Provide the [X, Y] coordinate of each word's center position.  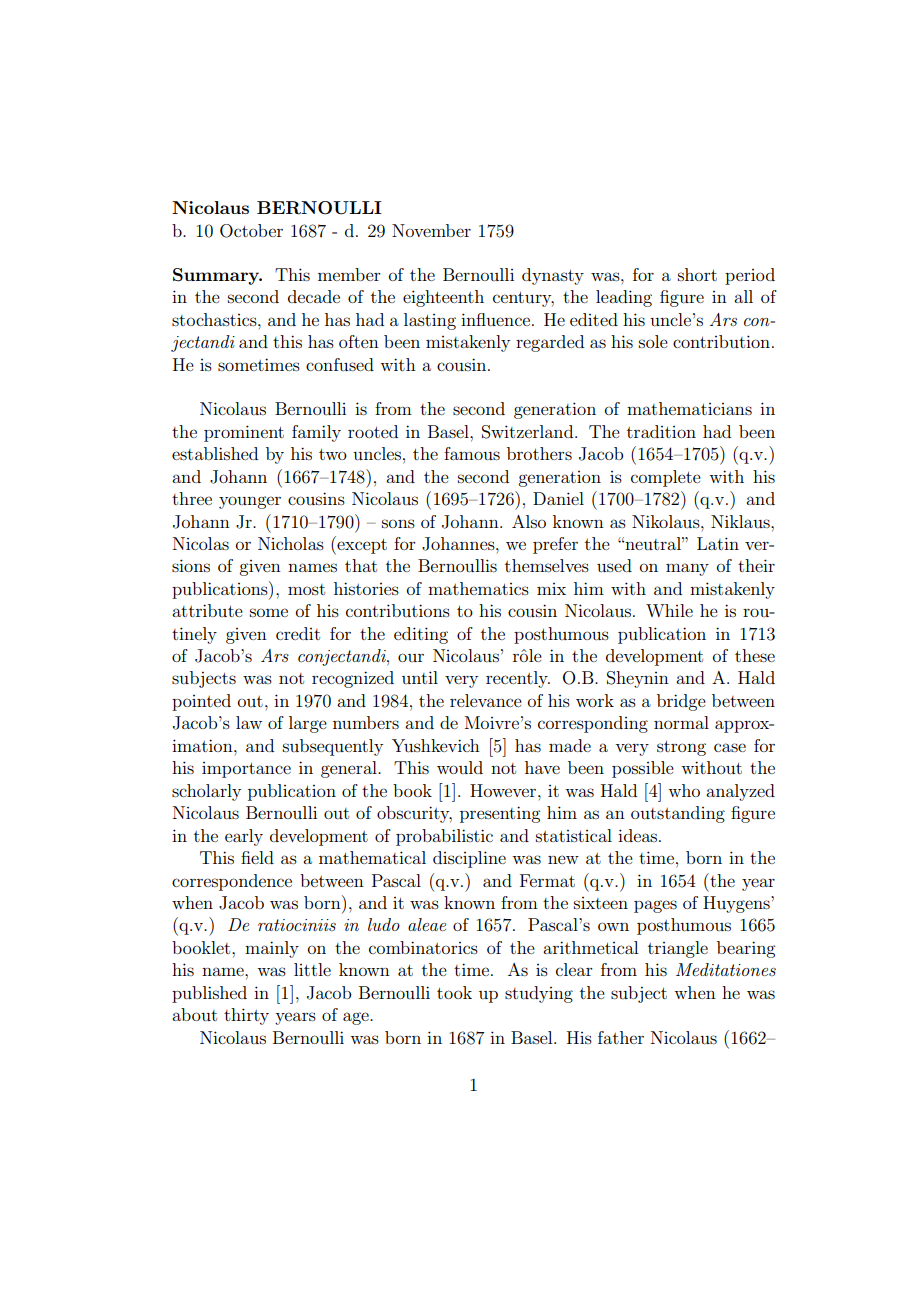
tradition [661, 431]
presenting [500, 814]
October [251, 231]
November [431, 230]
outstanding [678, 814]
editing [421, 635]
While [669, 610]
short [697, 274]
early [244, 837]
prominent [244, 433]
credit [298, 633]
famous [472, 453]
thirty [246, 1016]
